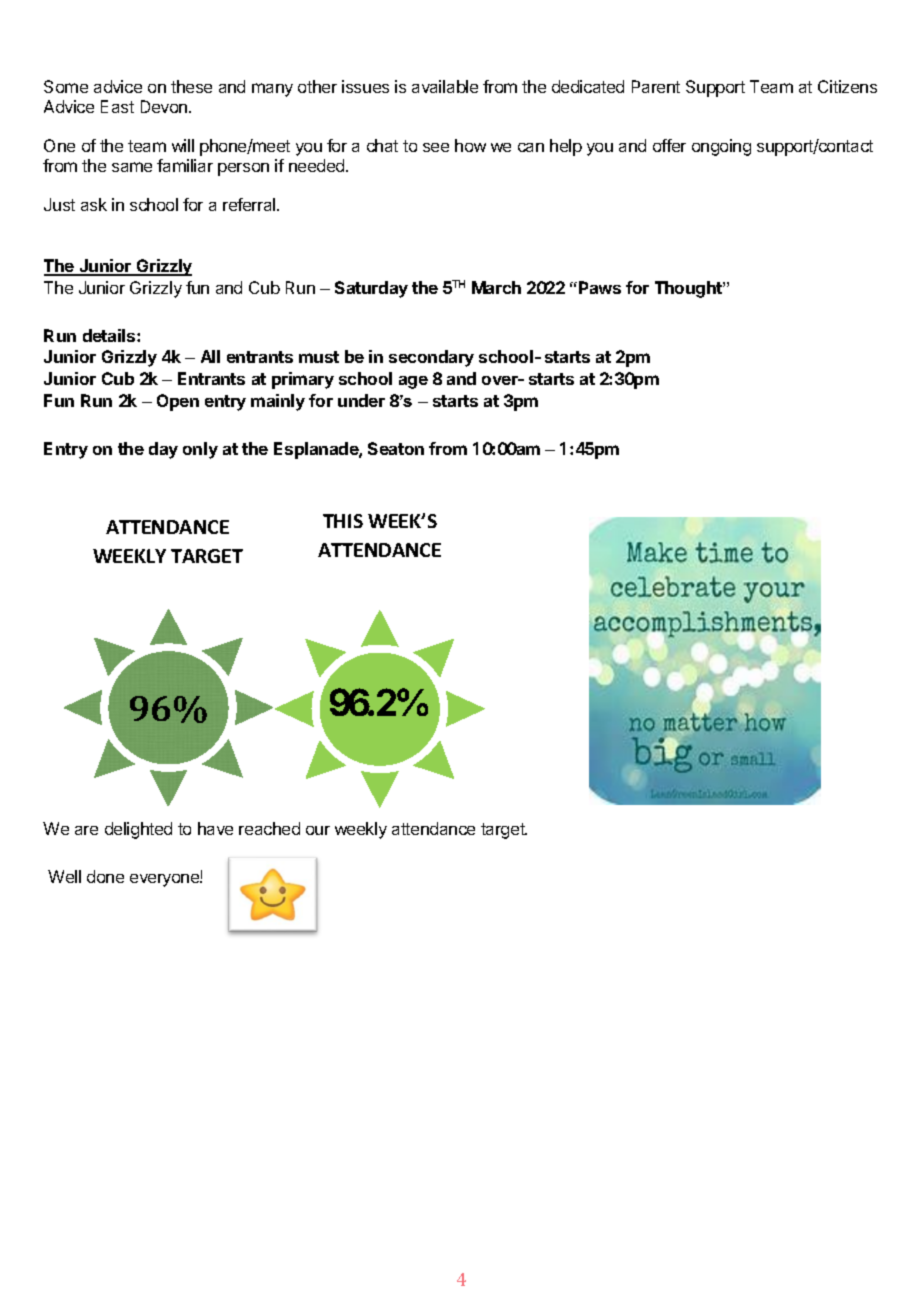  What do you see at coordinates (445, 86) in the image?
I see `available` at bounding box center [445, 86].
